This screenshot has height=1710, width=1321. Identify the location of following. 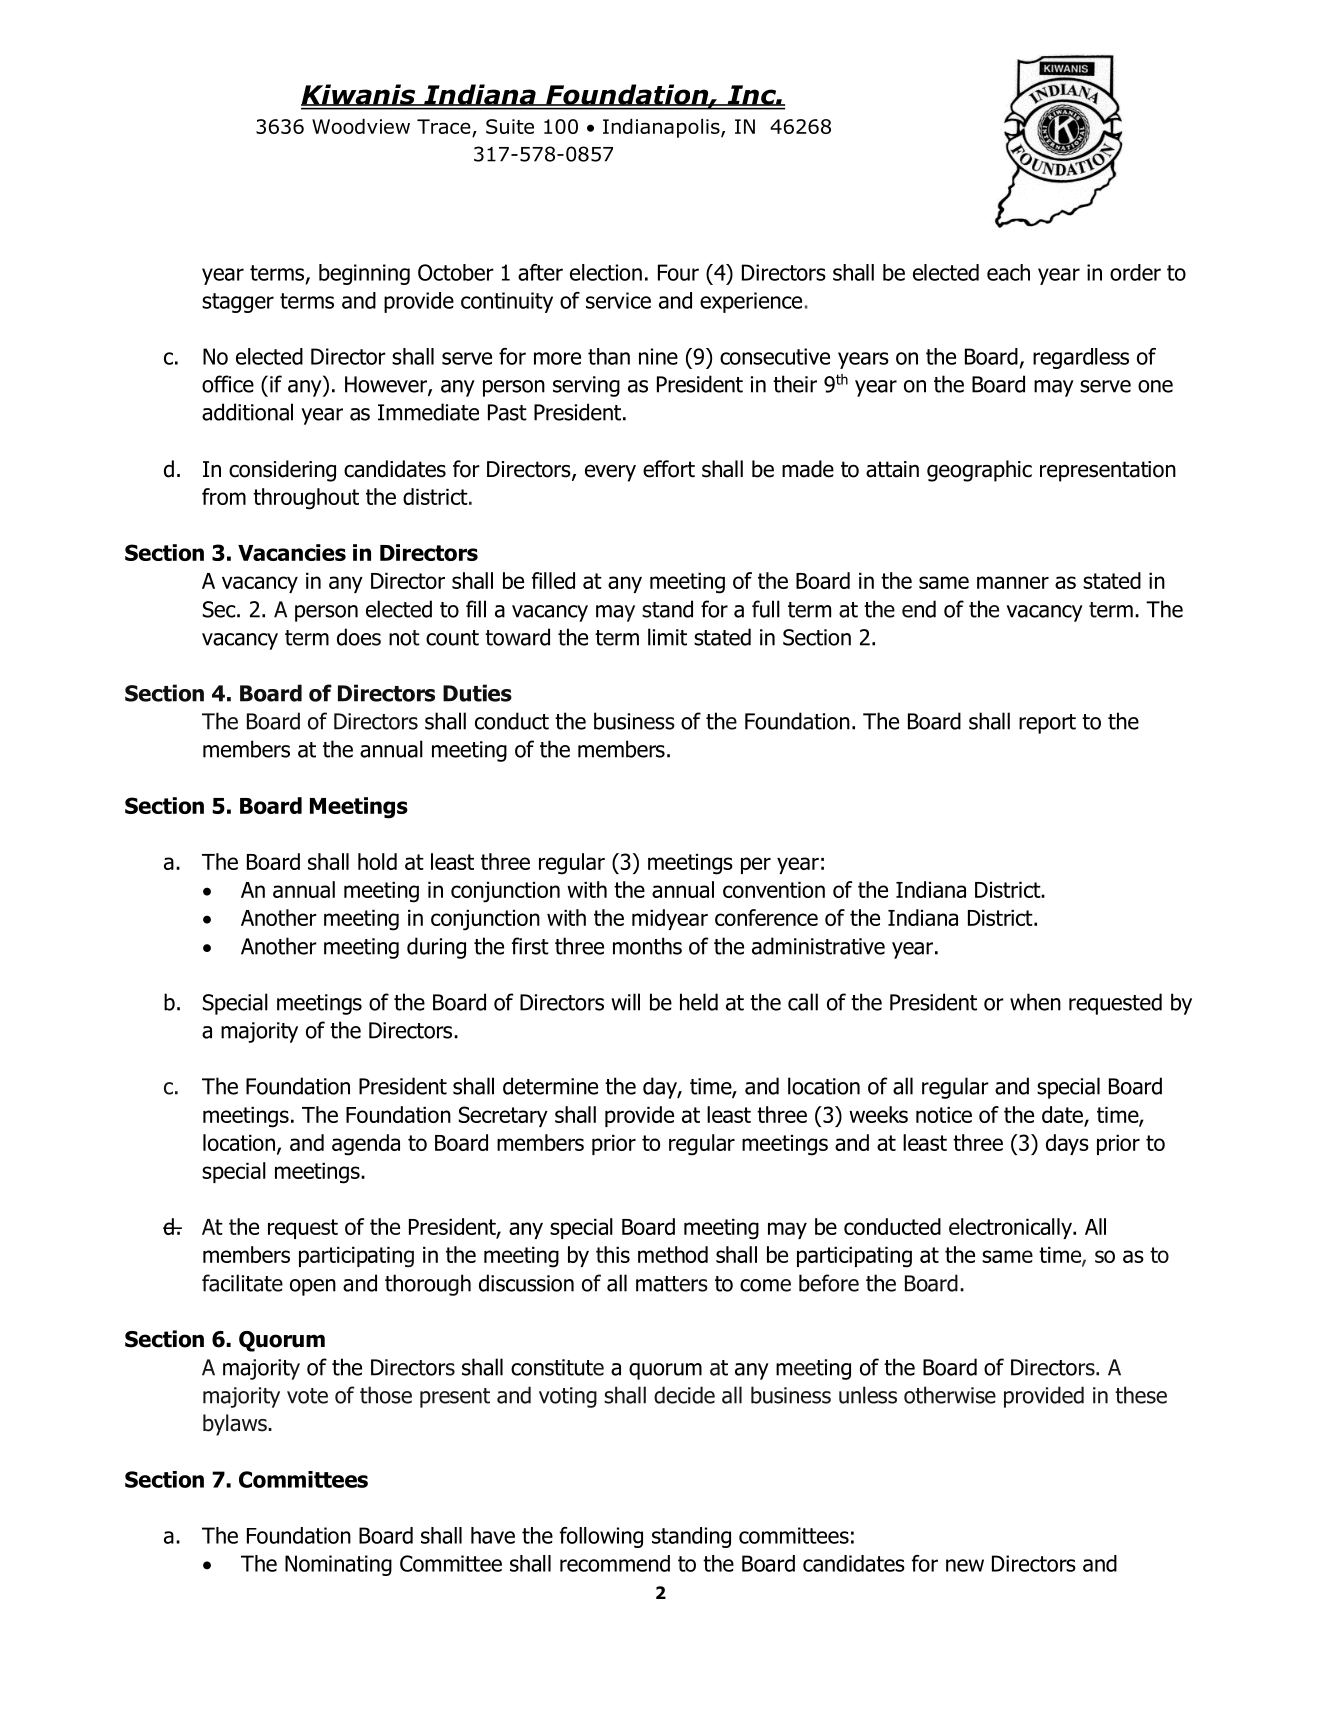
(601, 1537).
